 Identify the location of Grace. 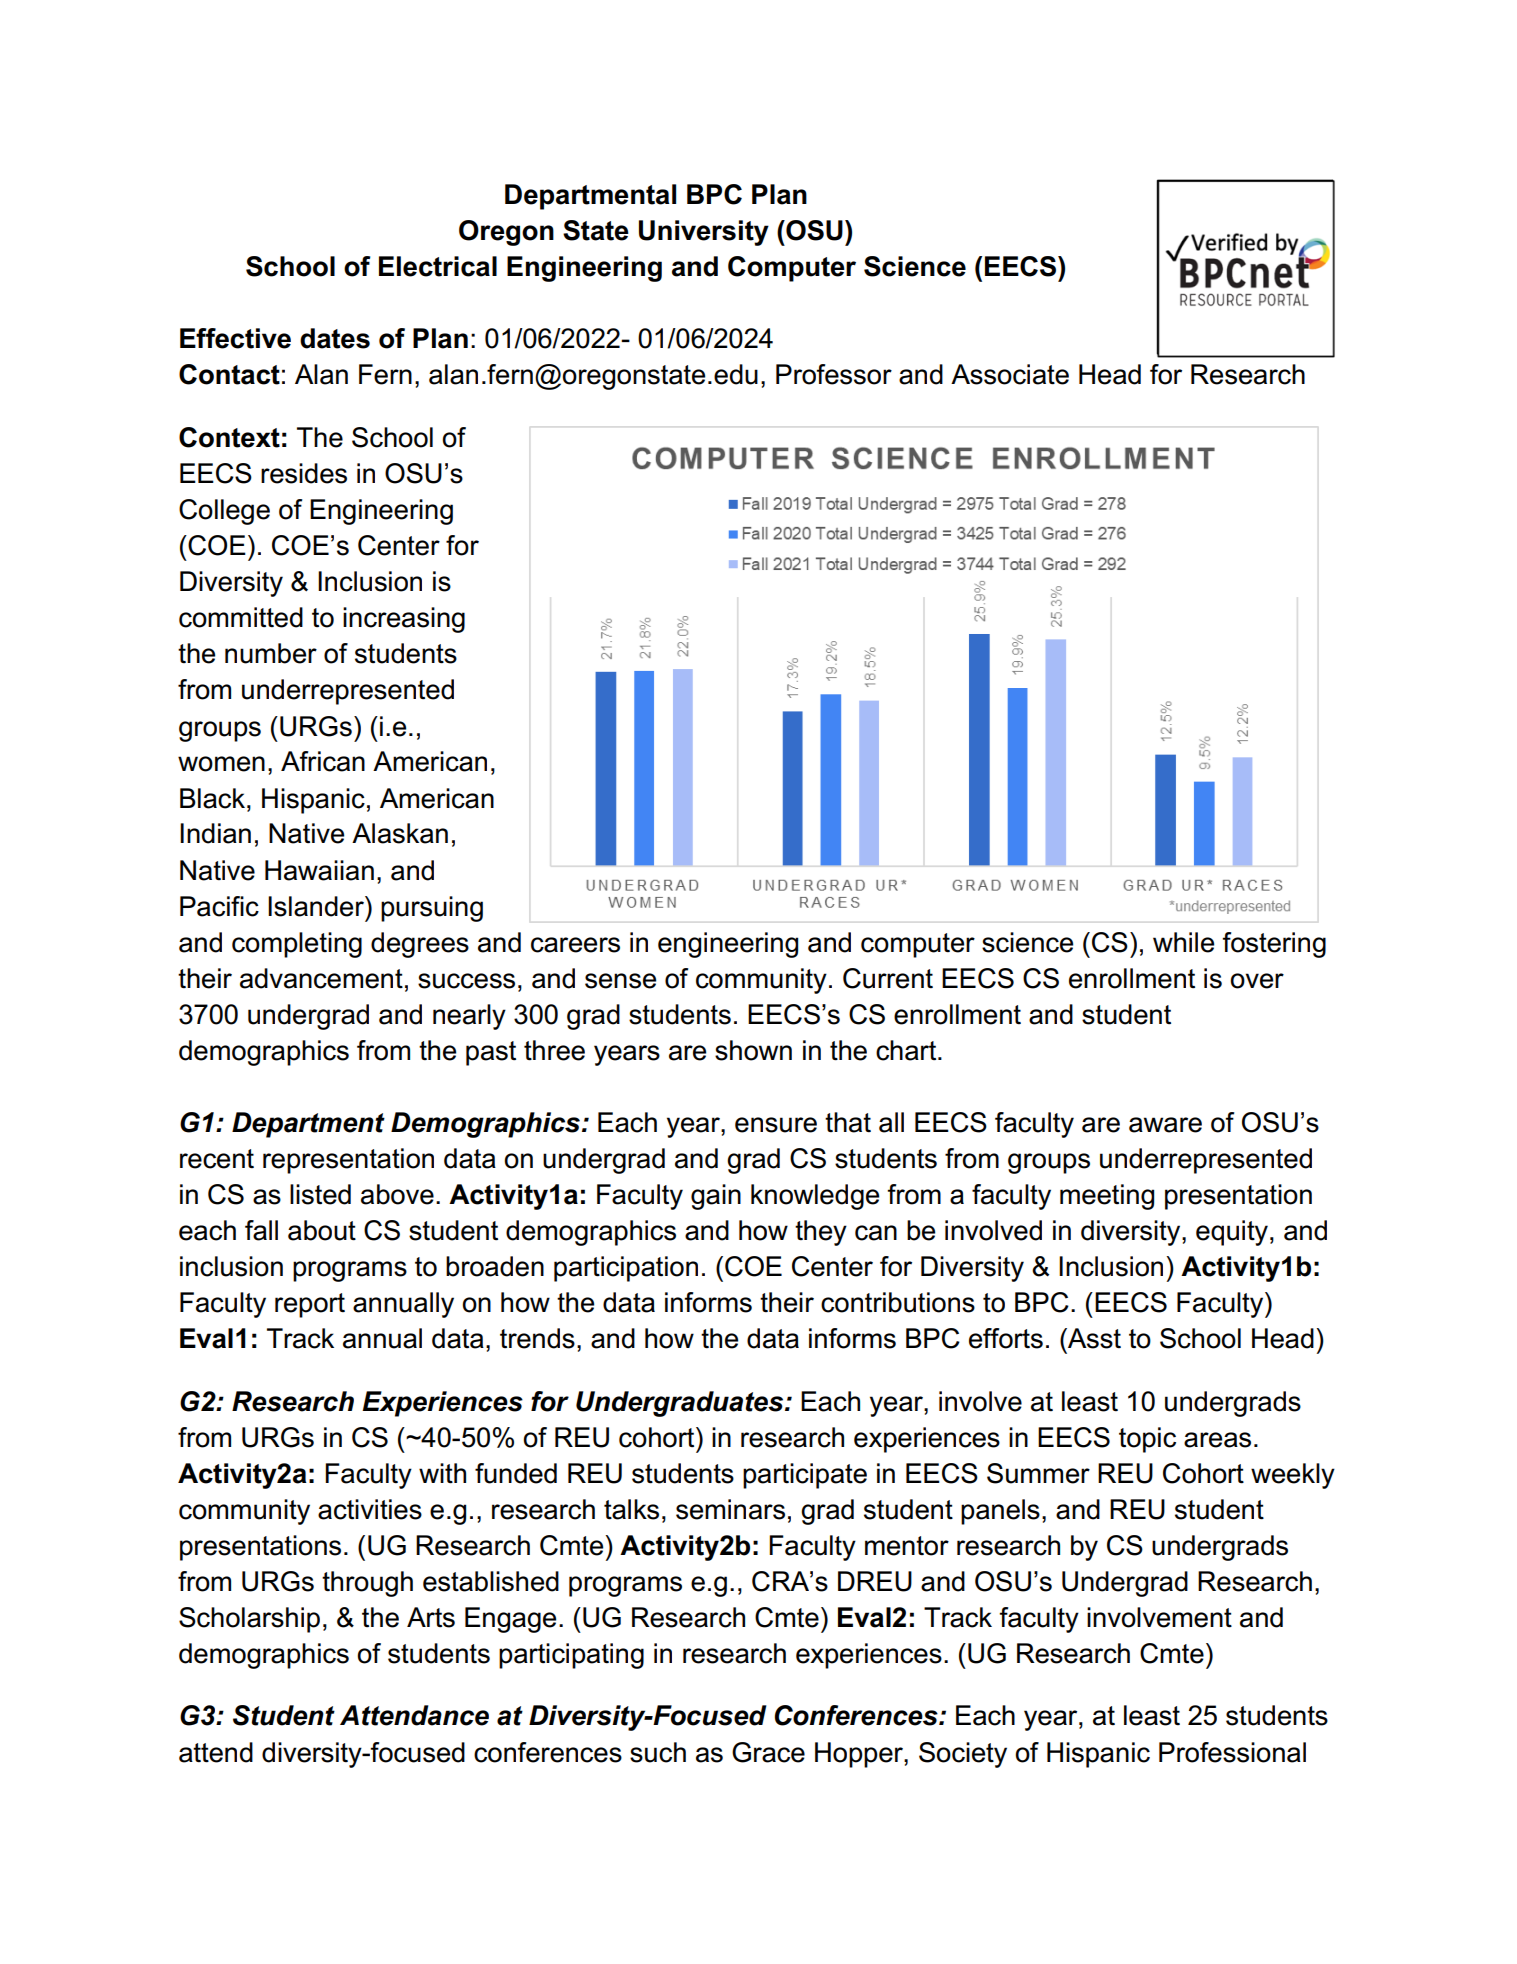
(768, 1752).
